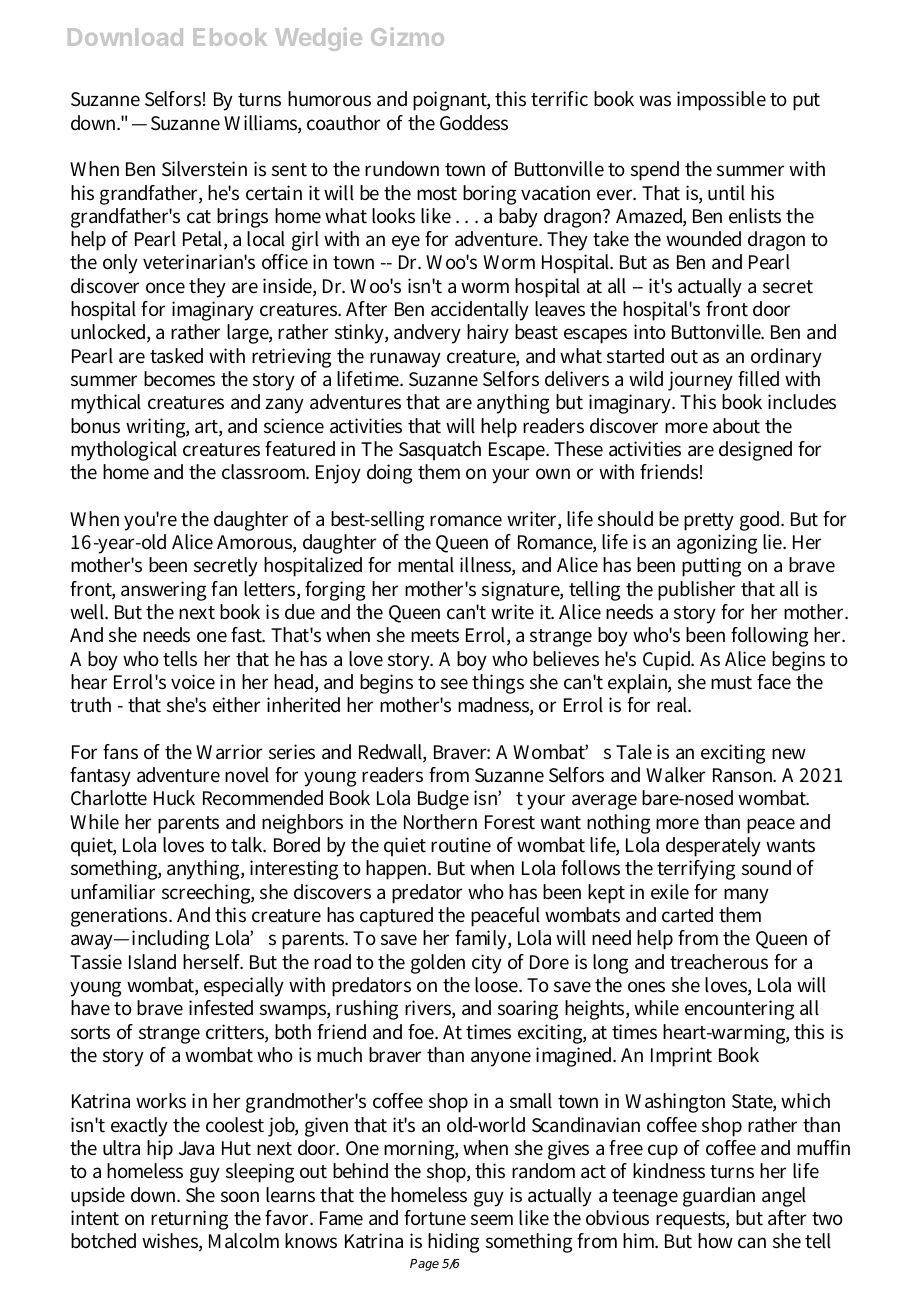 The width and height of the screenshot is (924, 1308). I want to click on returning, so click(189, 1220).
